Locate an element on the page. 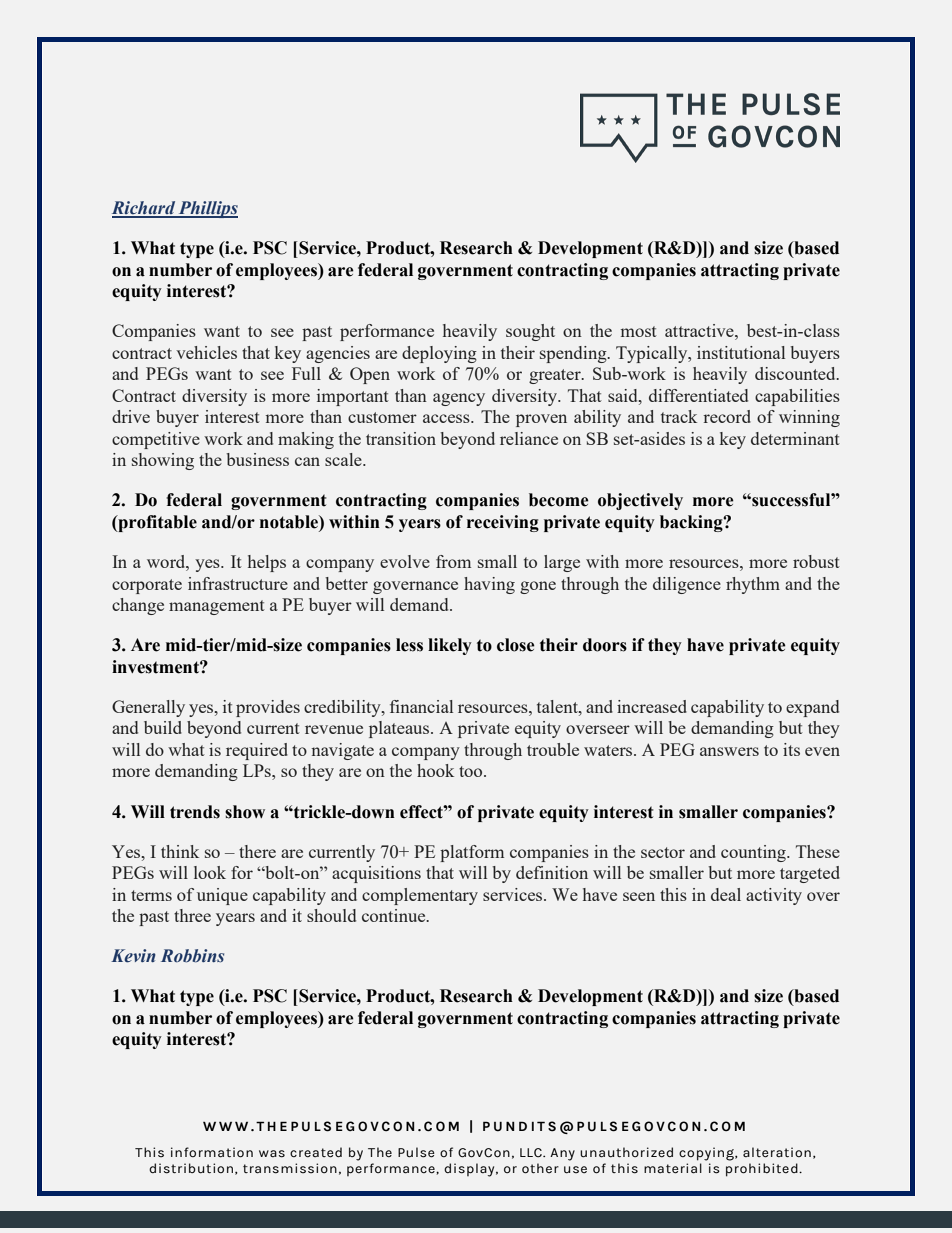 The height and width of the image is (1233, 952). Phillips is located at coordinates (207, 209).
